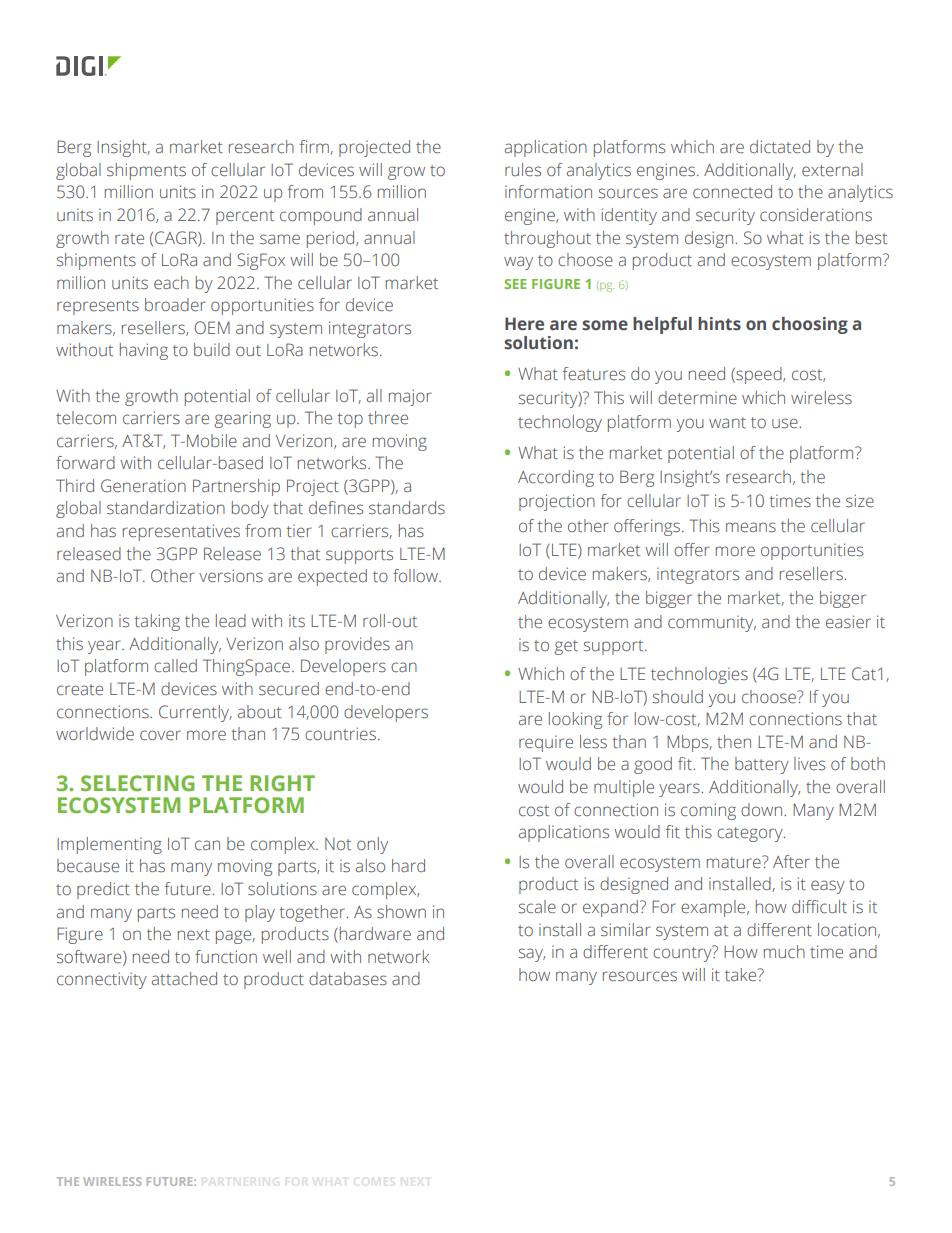 The image size is (952, 1233). Describe the element at coordinates (523, 170) in the screenshot. I see `rules` at that location.
